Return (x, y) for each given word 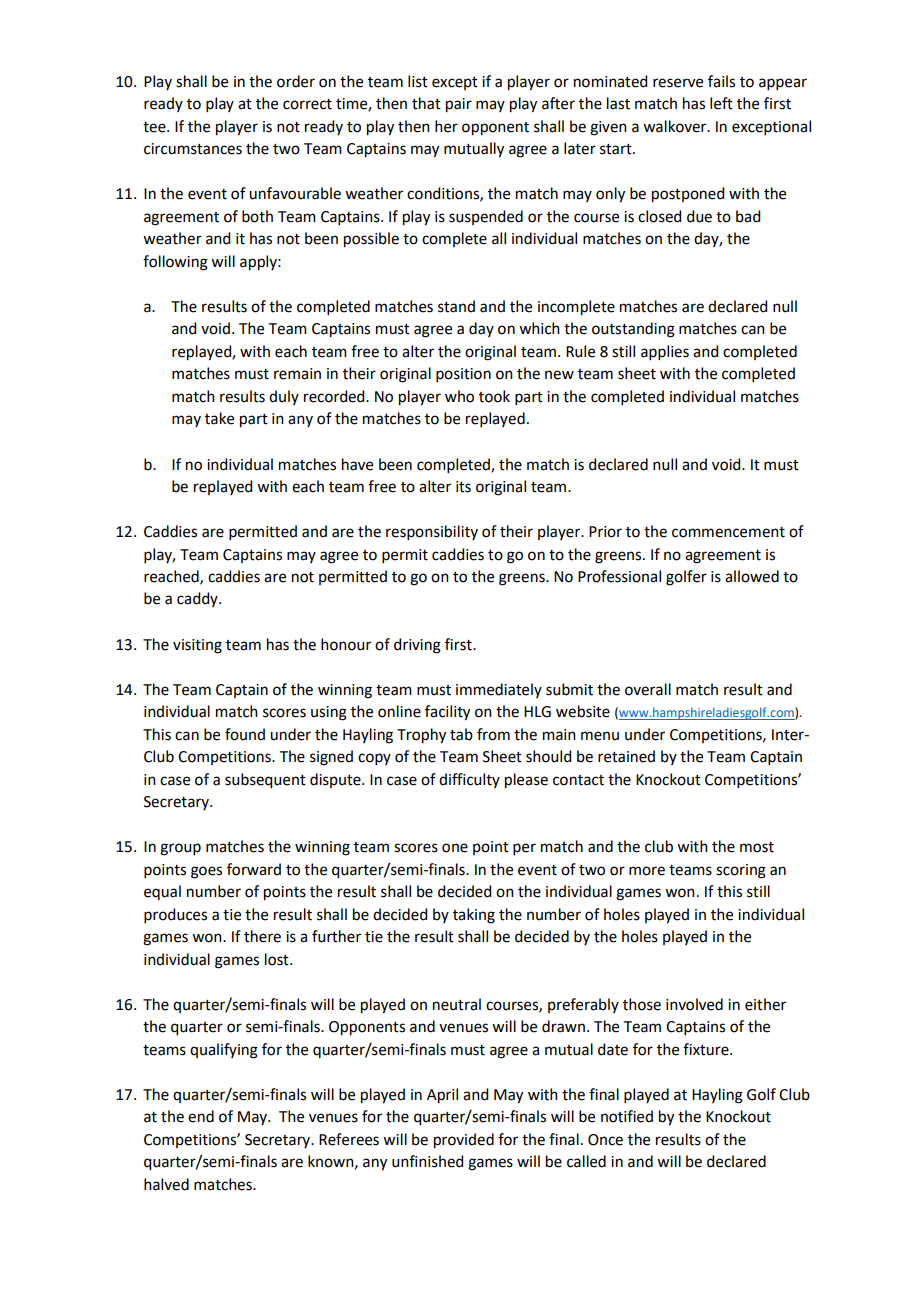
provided (464, 1141)
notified (627, 1116)
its (463, 487)
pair (459, 105)
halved (166, 1184)
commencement (728, 532)
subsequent (265, 781)
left (721, 103)
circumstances (193, 149)
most (757, 847)
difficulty (469, 780)
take (219, 418)
